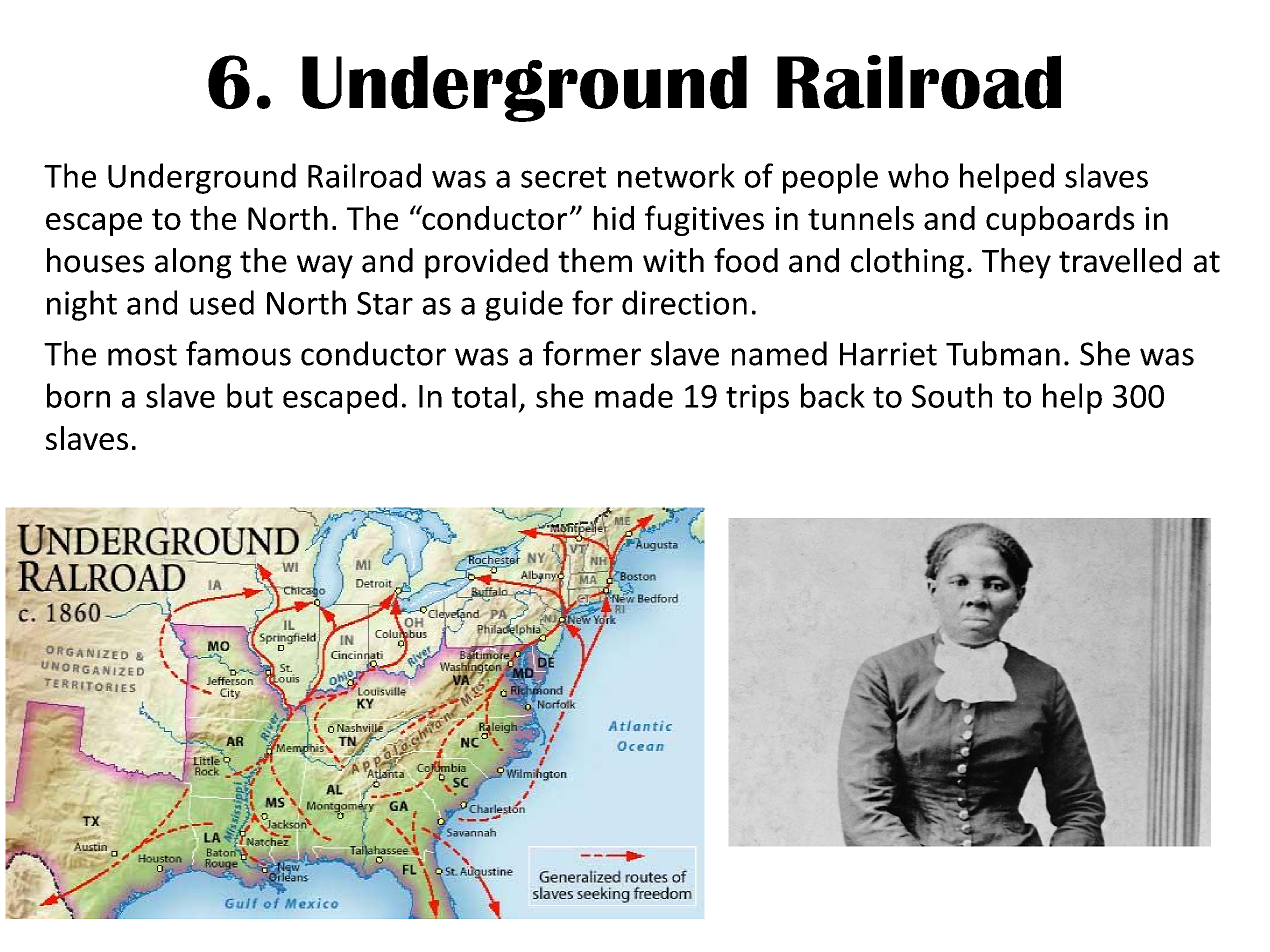 The width and height of the image is (1270, 952). Describe the element at coordinates (952, 395) in the image. I see `South` at that location.
